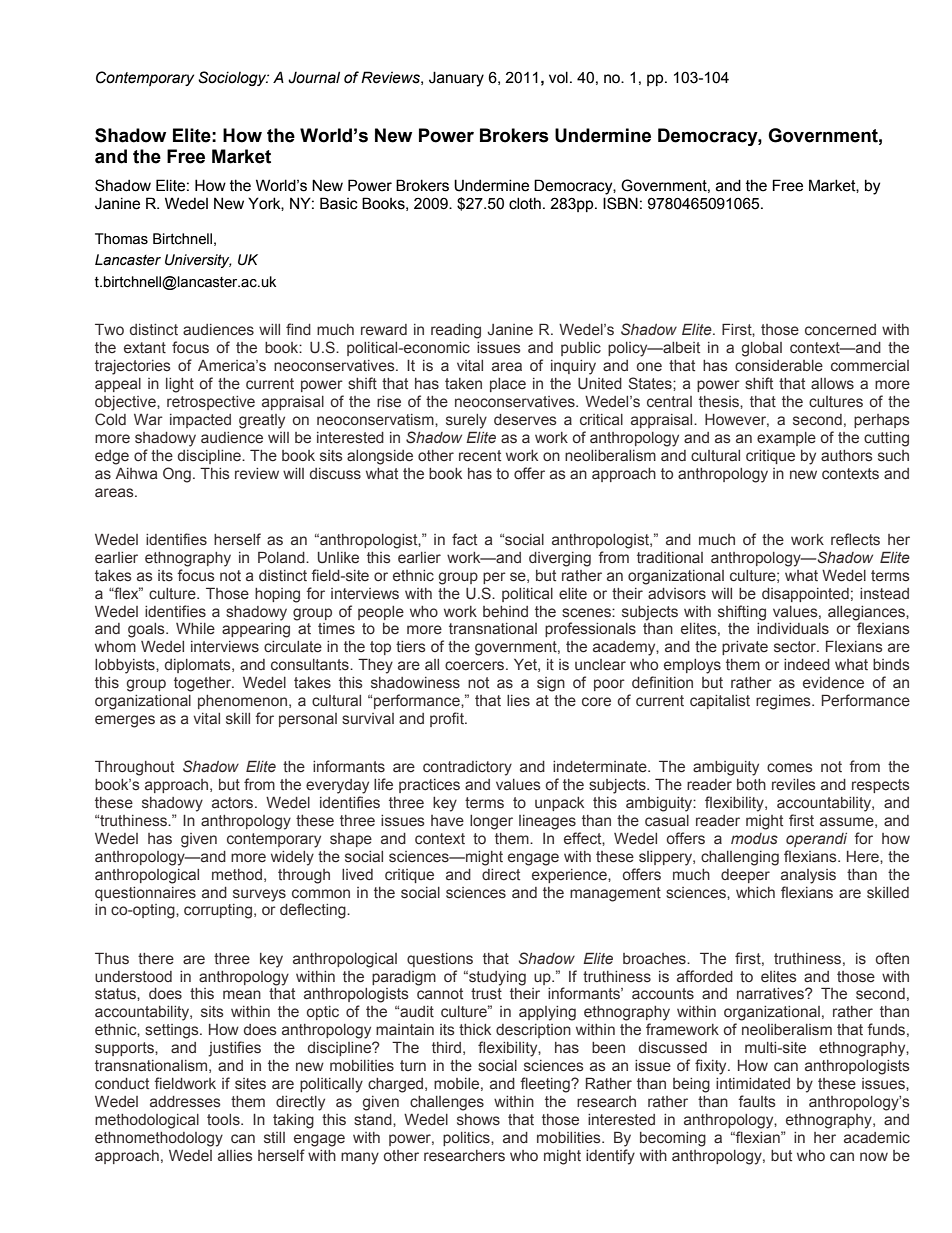  Describe the element at coordinates (478, 1120) in the document. I see `shows` at that location.
